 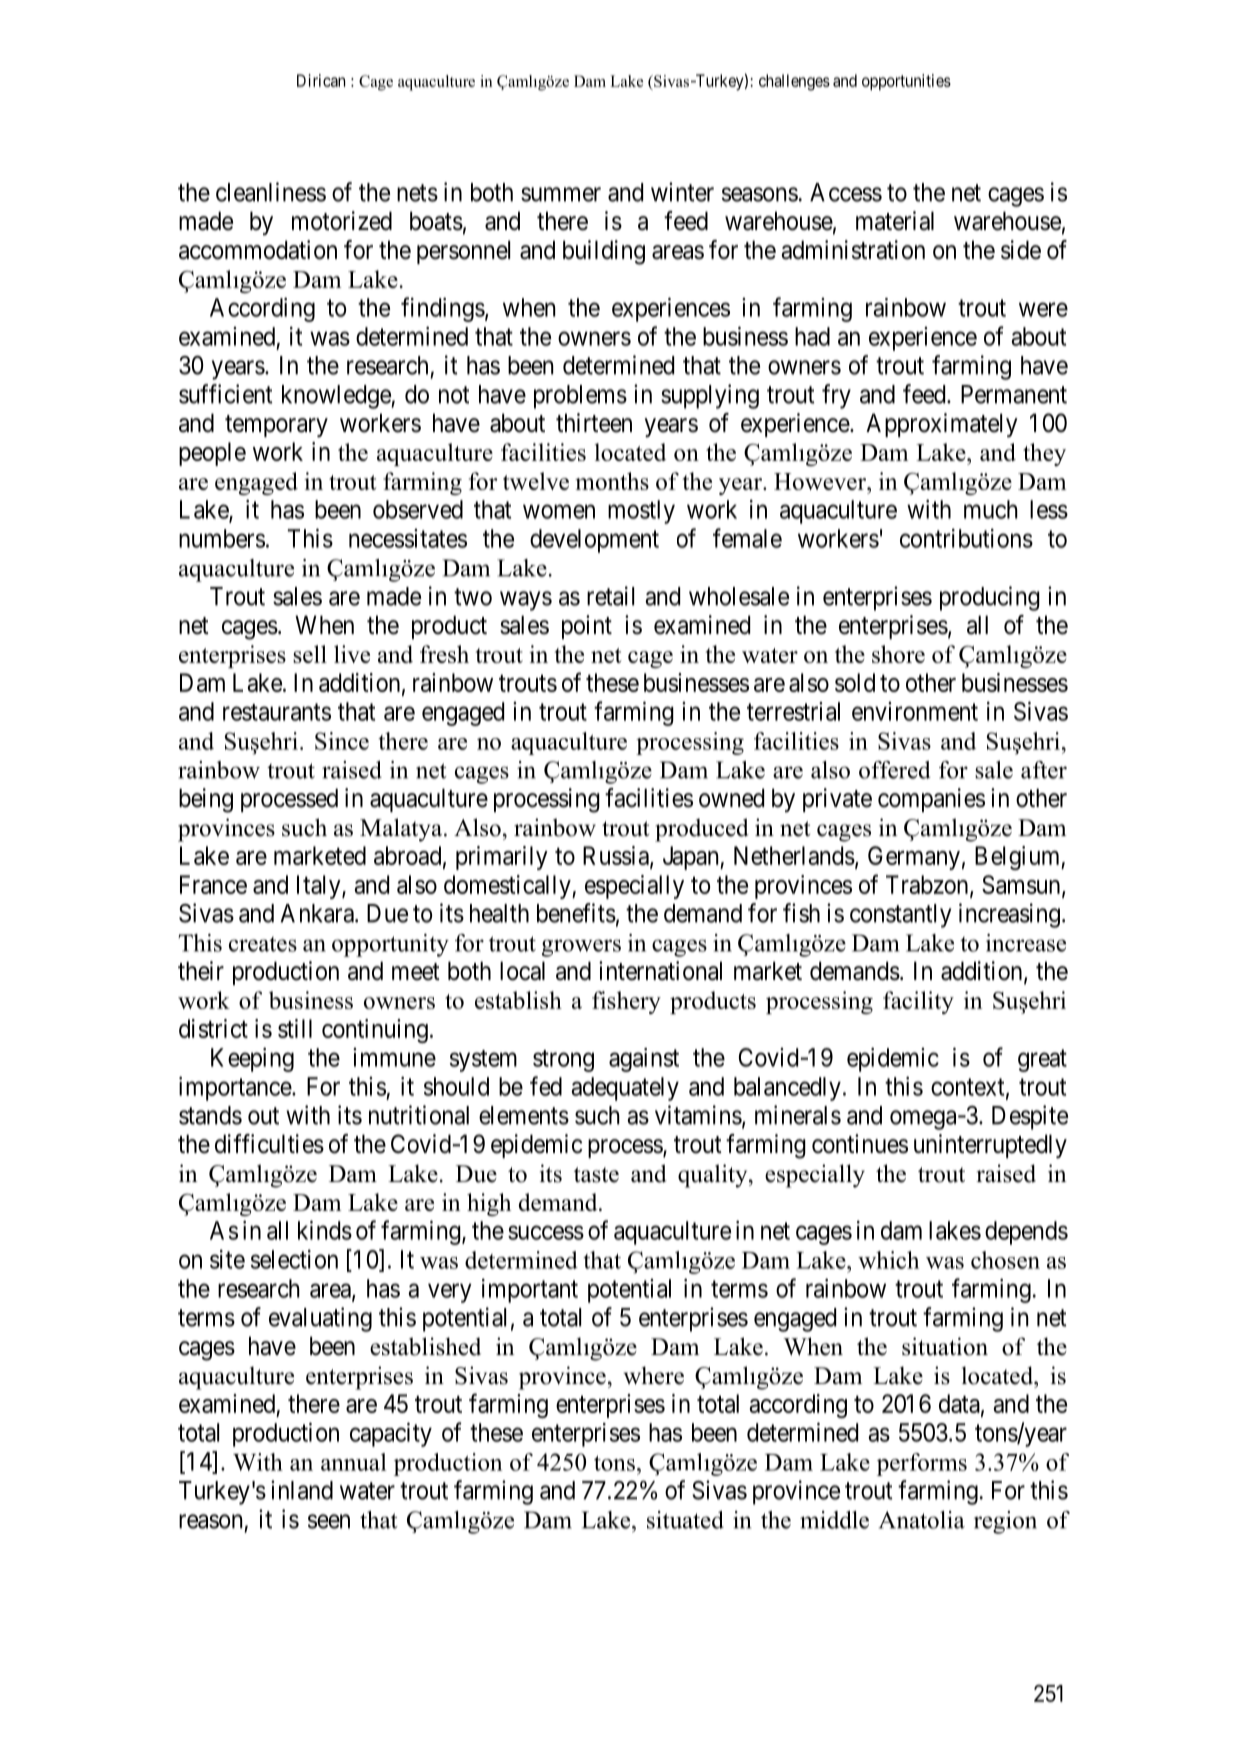 I want to click on winter, so click(x=682, y=192).
